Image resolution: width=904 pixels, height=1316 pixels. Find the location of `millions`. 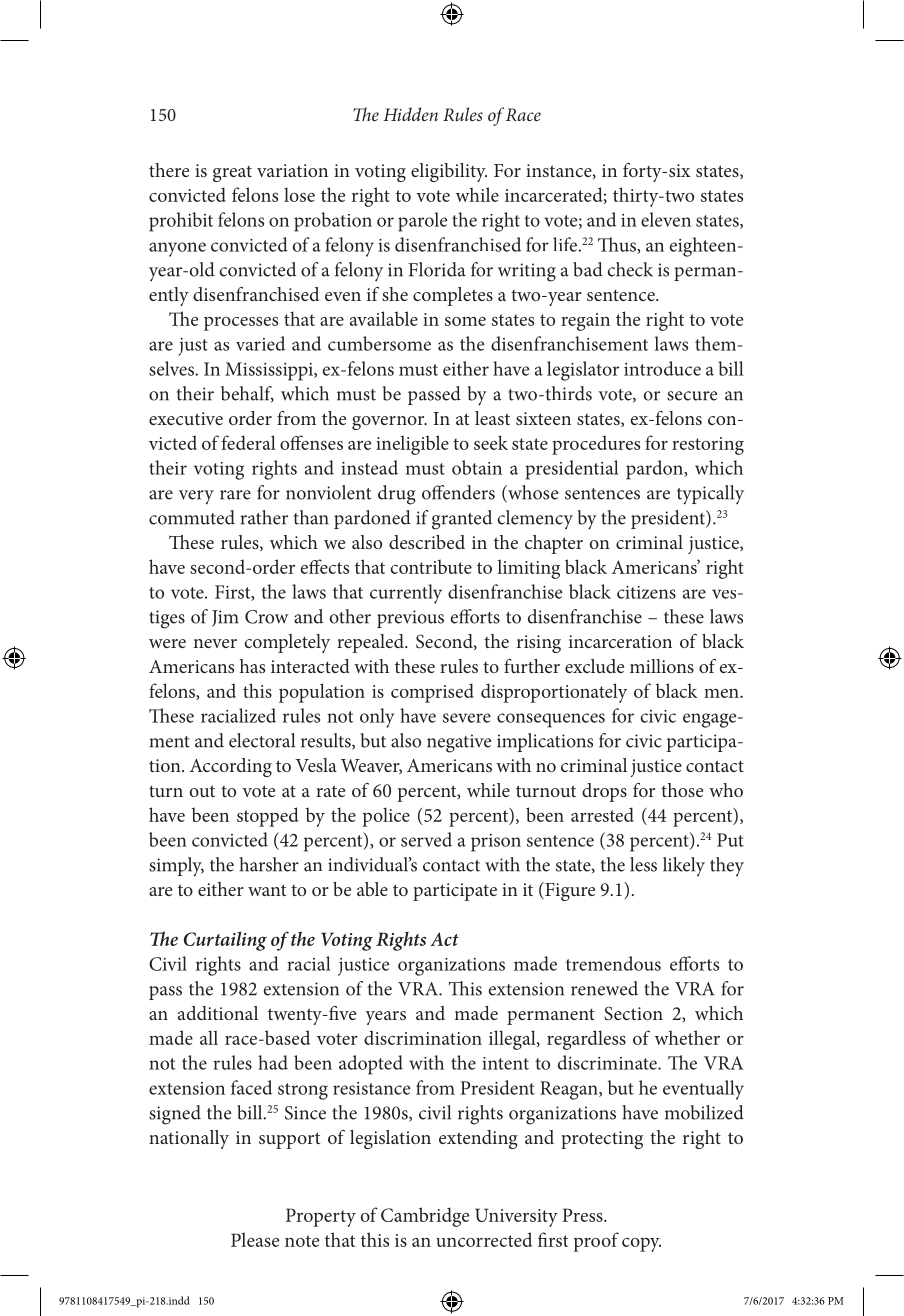

millions is located at coordinates (662, 666).
